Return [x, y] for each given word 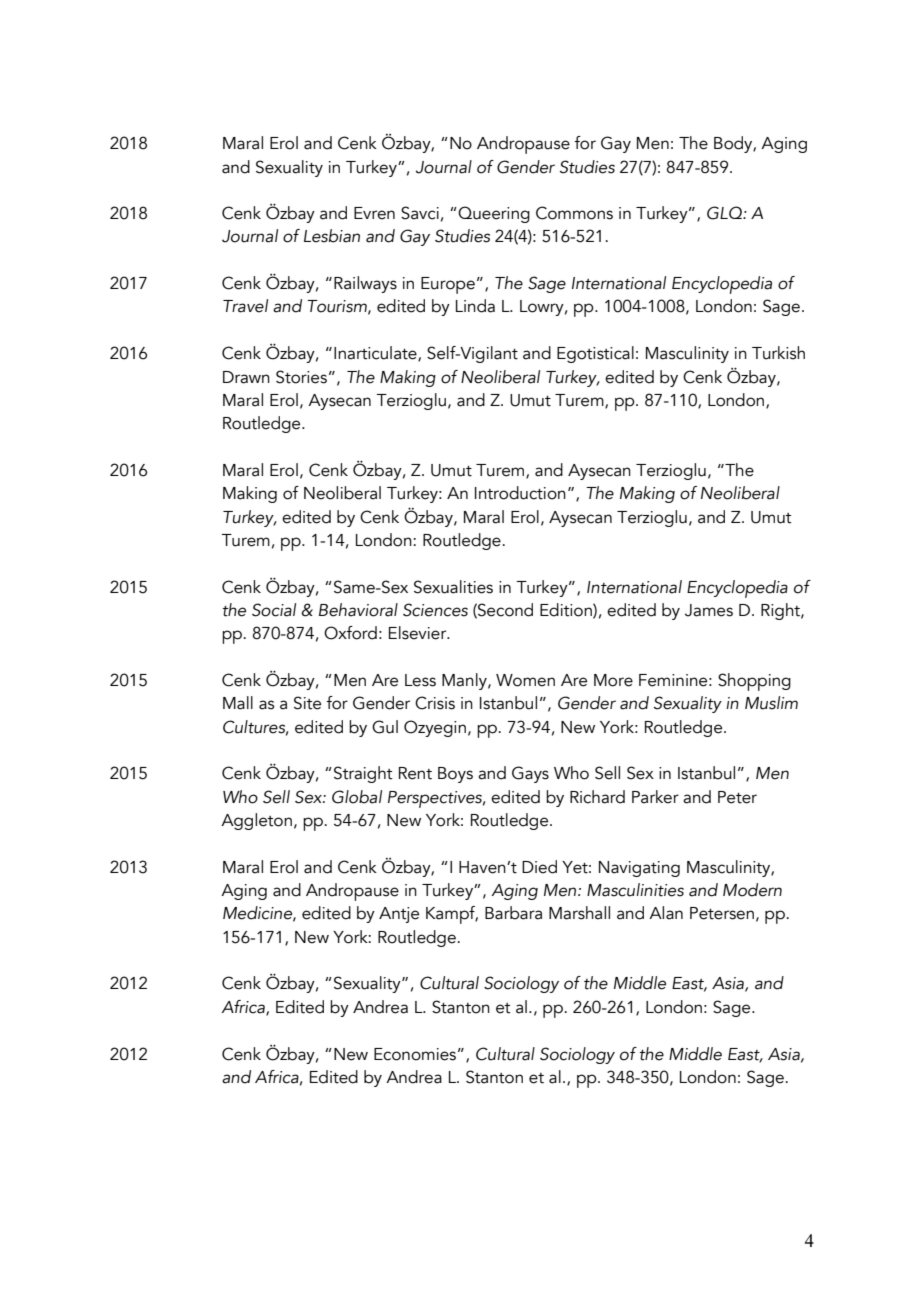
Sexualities [453, 587]
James [709, 610]
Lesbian [332, 236]
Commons [574, 213]
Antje [399, 915]
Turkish [778, 353]
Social [274, 610]
